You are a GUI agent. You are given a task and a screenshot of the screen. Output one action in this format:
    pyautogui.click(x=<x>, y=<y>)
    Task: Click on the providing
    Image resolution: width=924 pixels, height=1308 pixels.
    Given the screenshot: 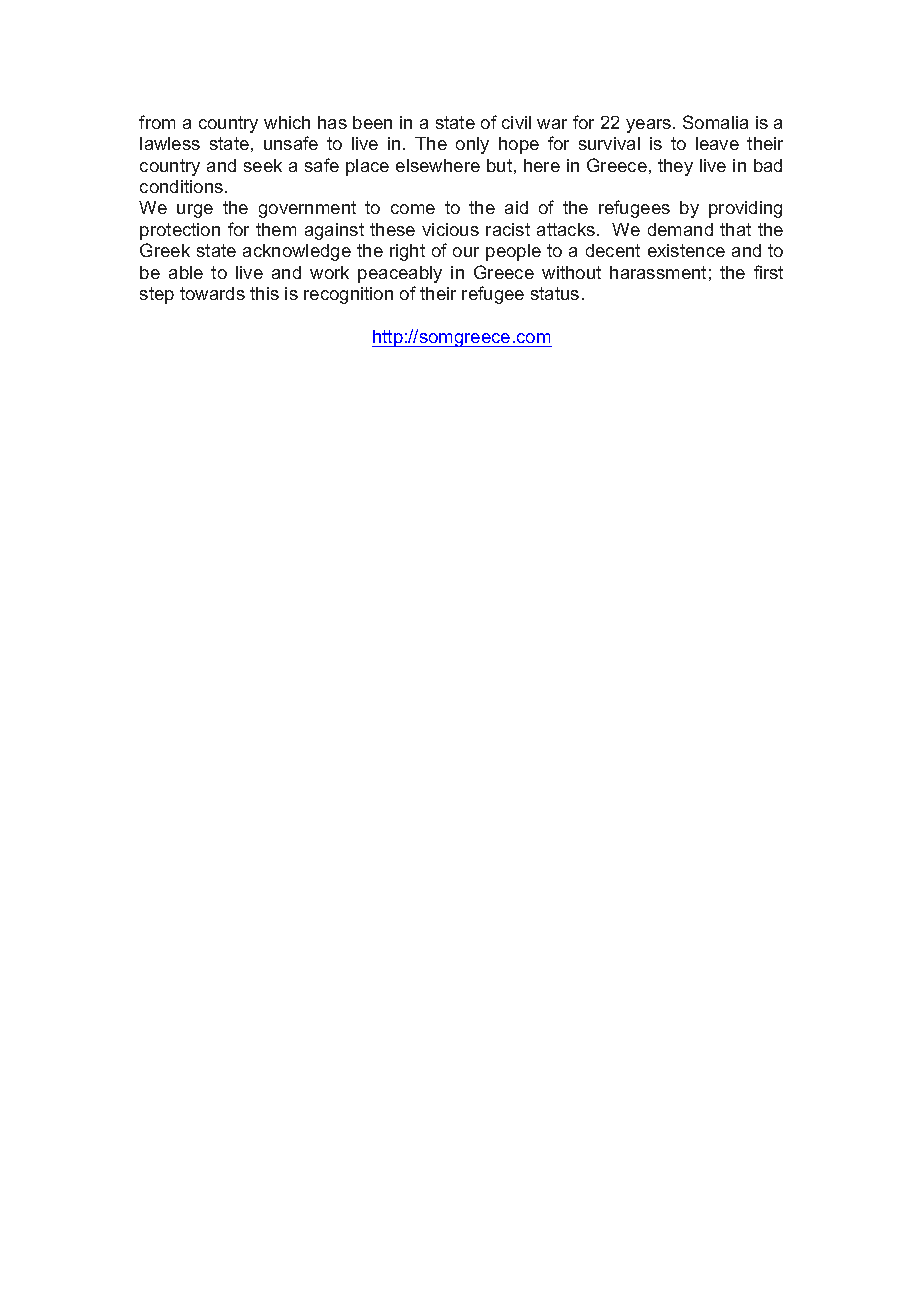 What is the action you would take?
    pyautogui.click(x=745, y=209)
